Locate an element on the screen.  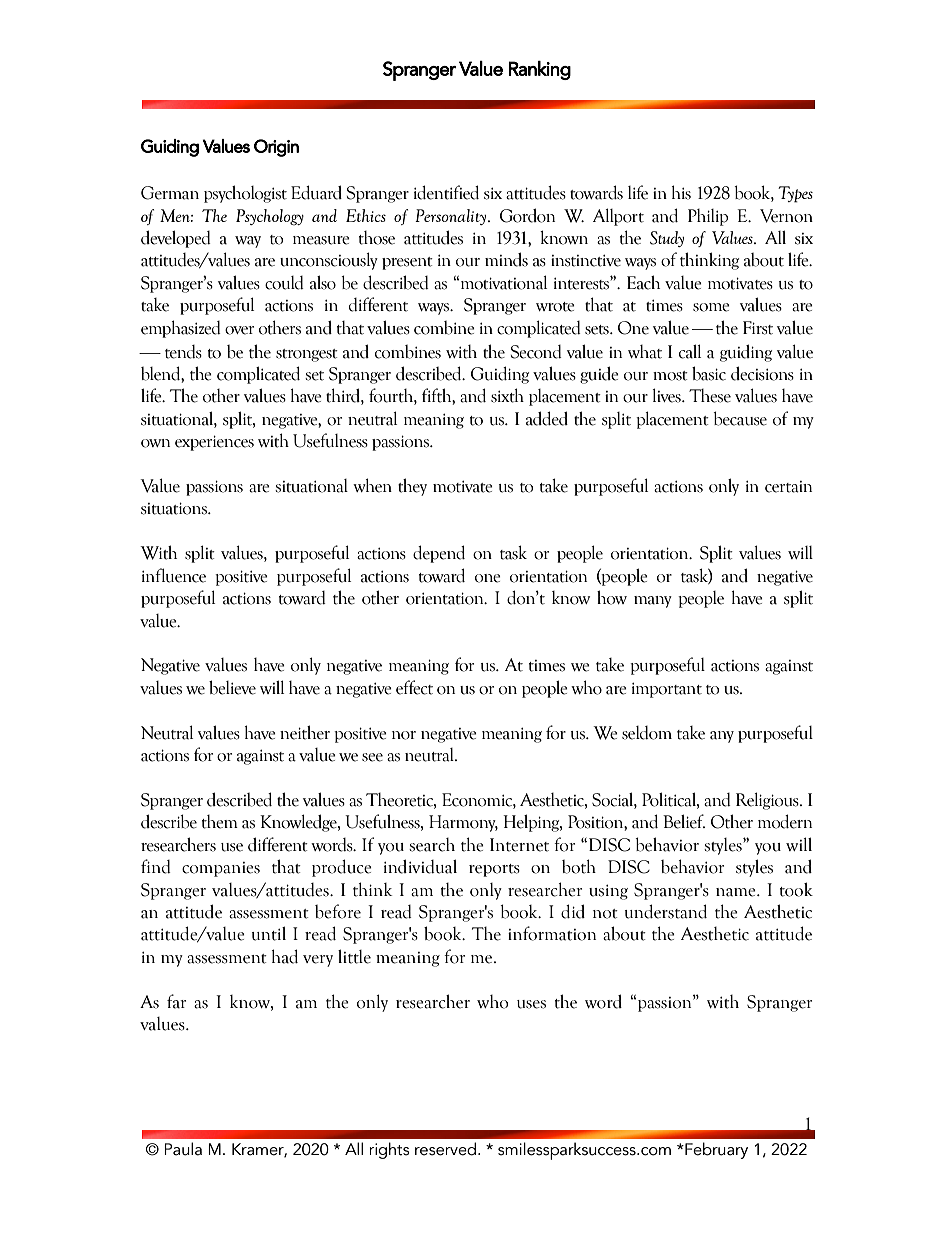
influence is located at coordinates (174, 575).
